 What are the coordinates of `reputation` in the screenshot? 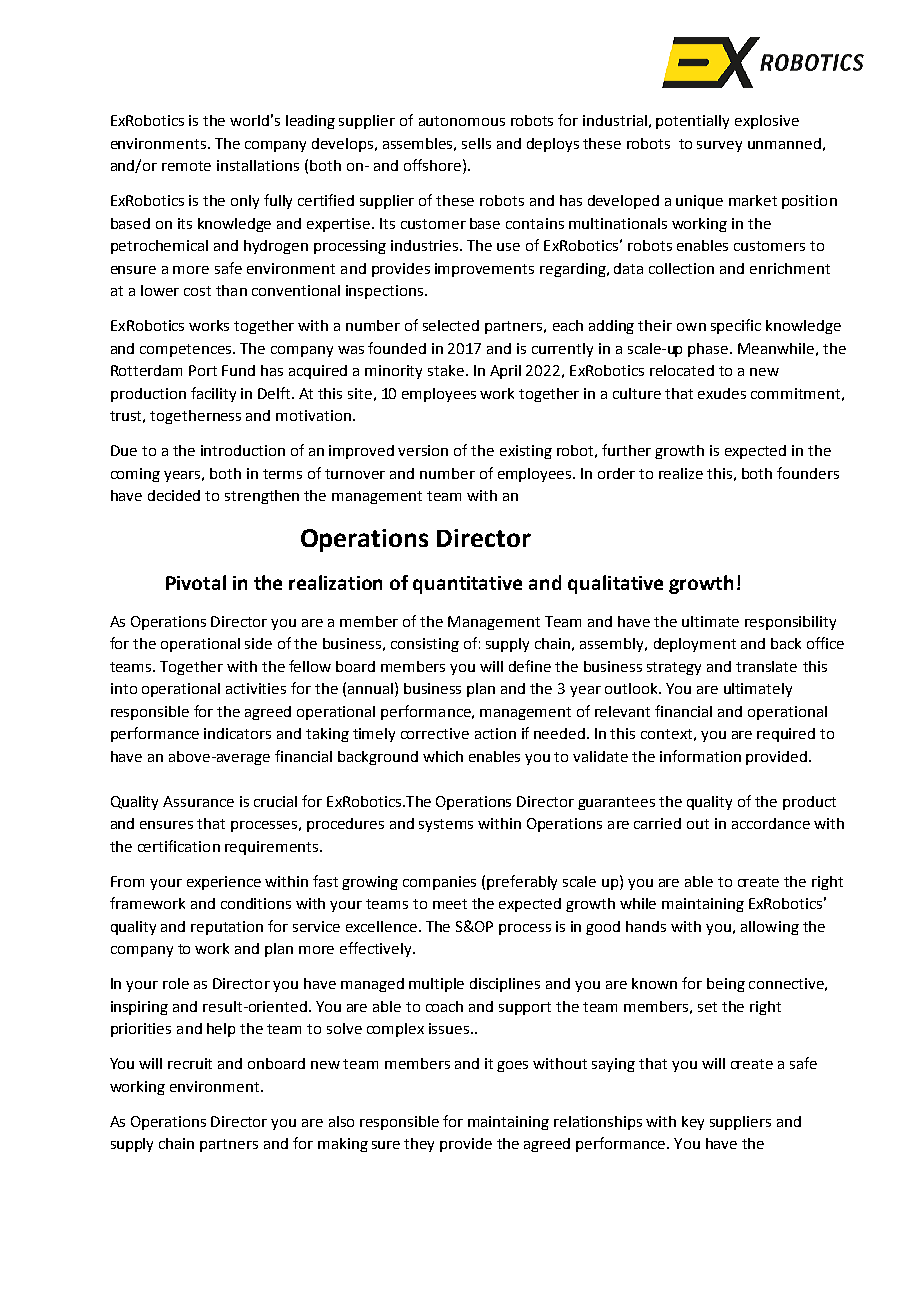 It's located at (227, 928).
